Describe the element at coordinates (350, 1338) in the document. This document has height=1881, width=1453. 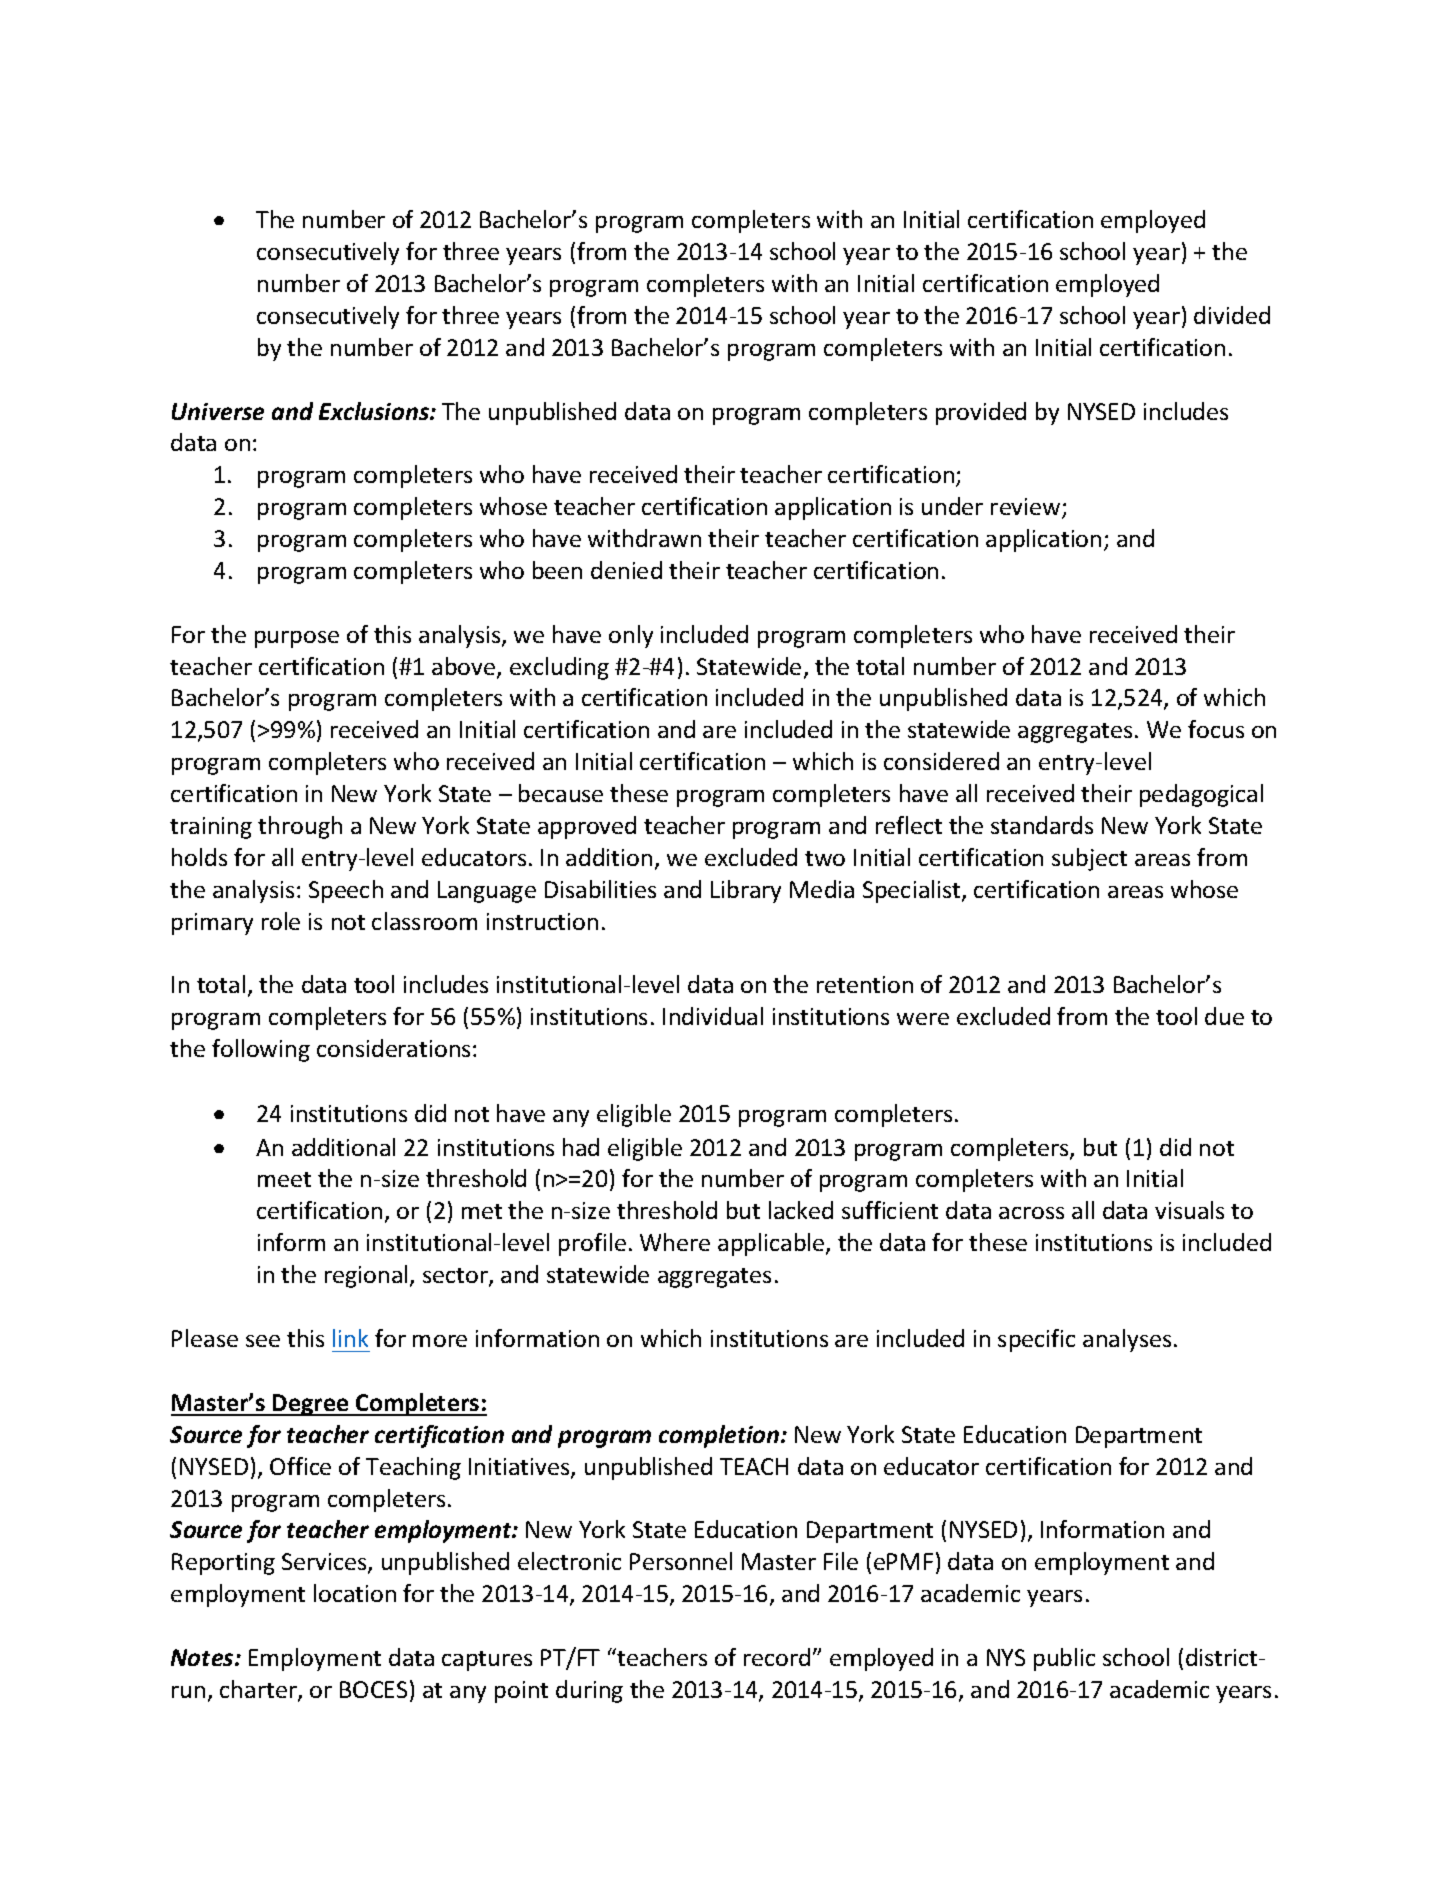
I see `link` at that location.
